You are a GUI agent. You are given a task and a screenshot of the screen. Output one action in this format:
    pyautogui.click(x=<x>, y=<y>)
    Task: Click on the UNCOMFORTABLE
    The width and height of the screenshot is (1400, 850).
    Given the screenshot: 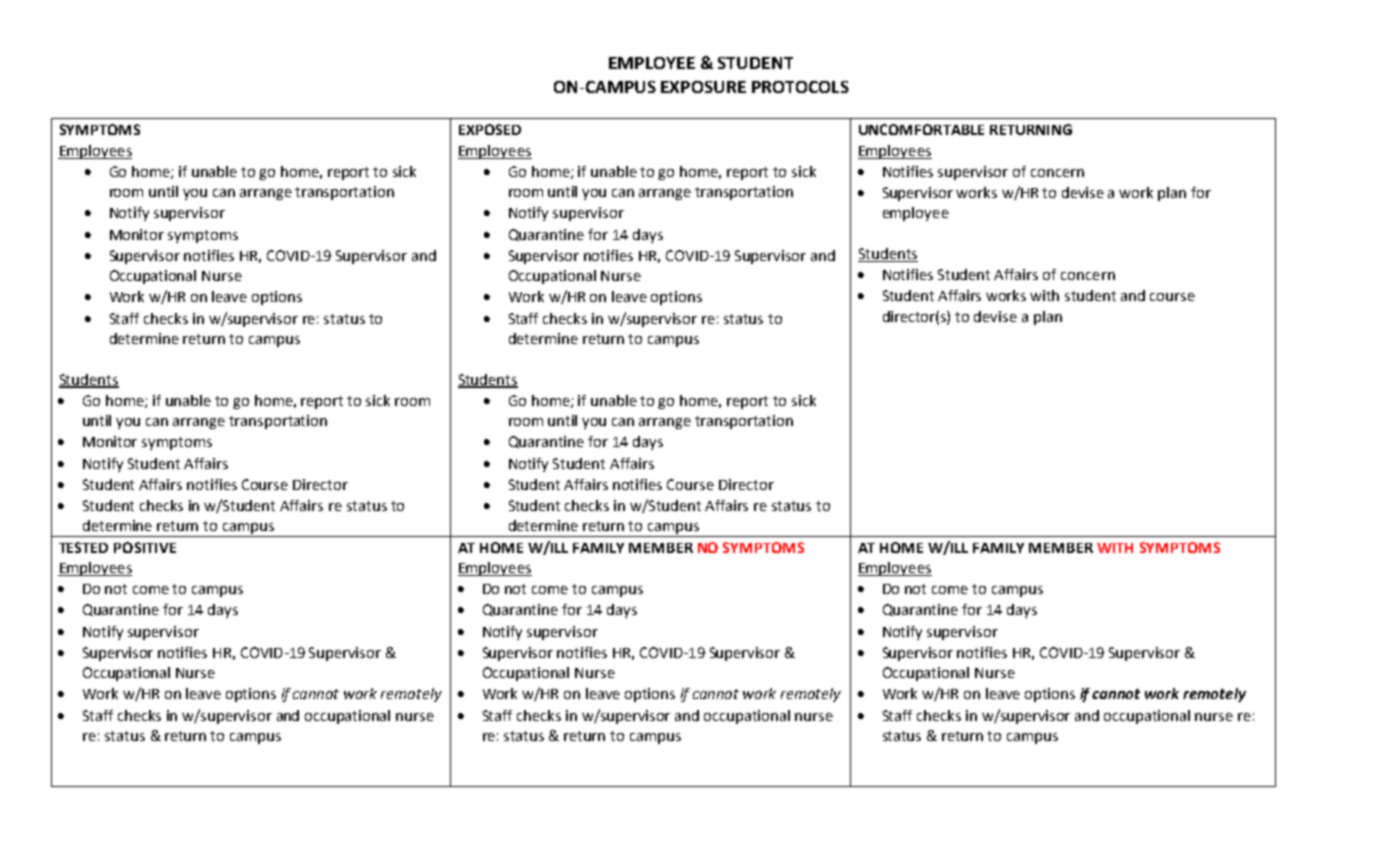 What is the action you would take?
    pyautogui.click(x=921, y=129)
